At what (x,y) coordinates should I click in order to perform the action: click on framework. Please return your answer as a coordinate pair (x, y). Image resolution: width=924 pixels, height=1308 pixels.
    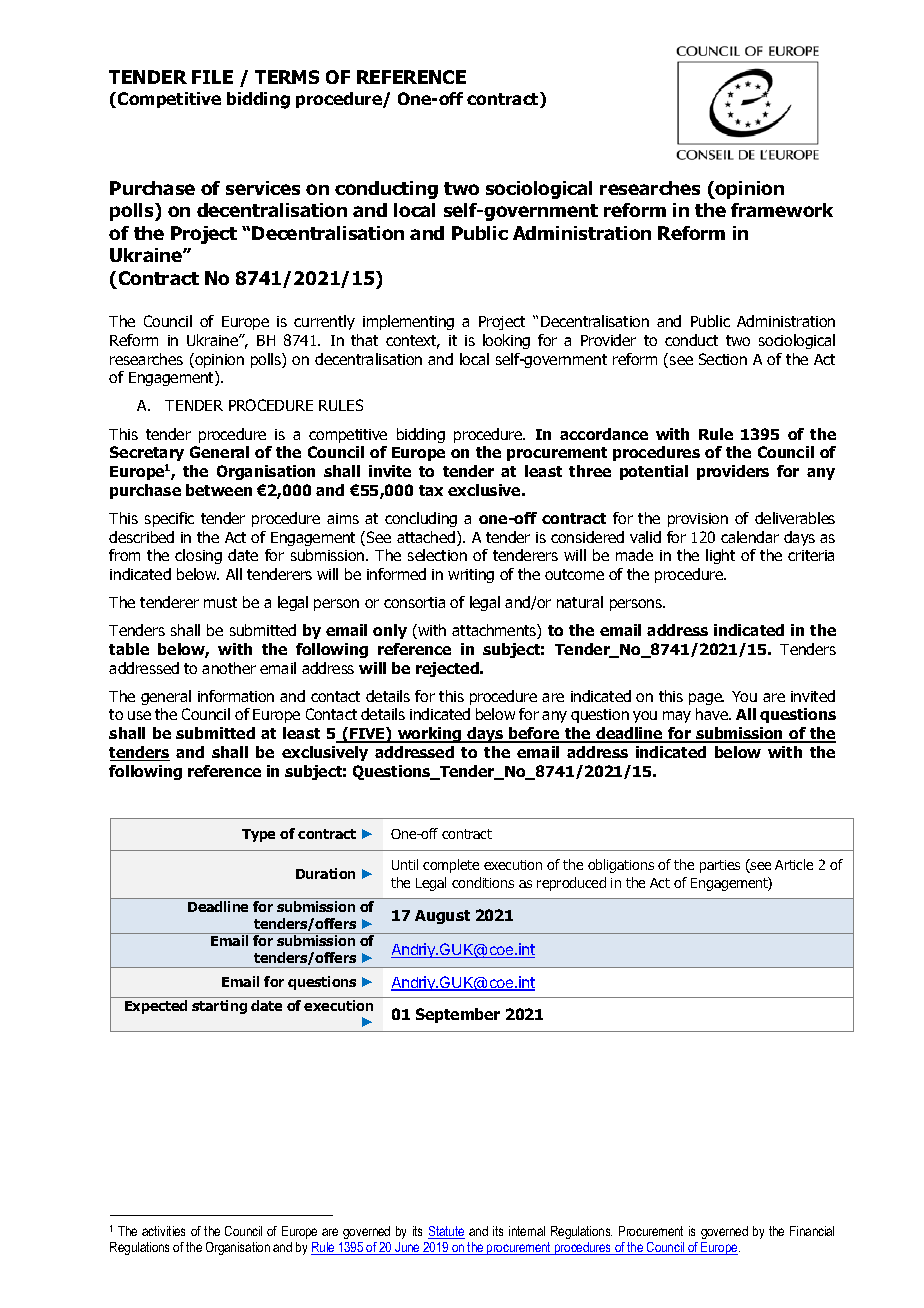
    Looking at the image, I should click on (782, 210).
